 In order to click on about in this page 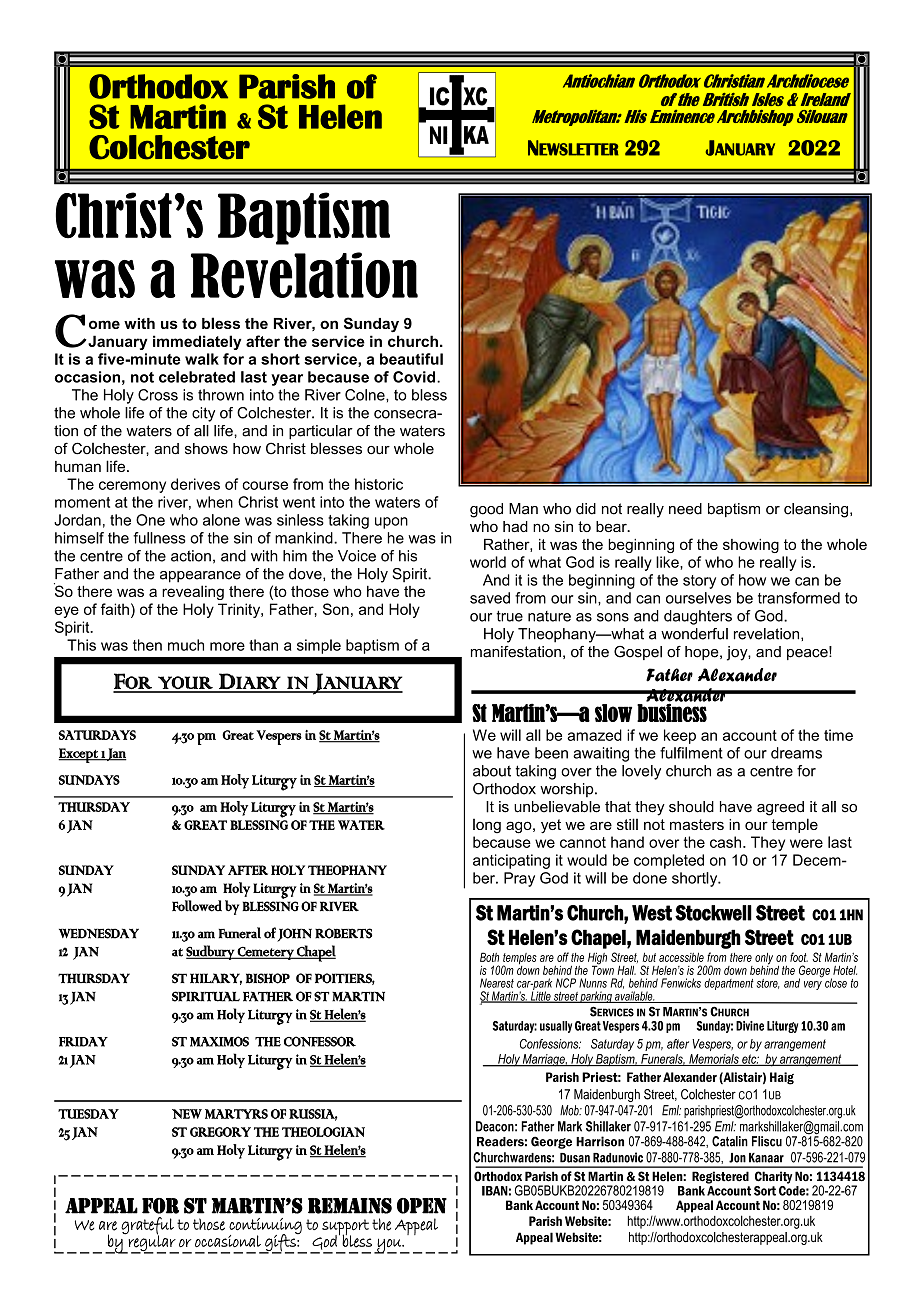, I will do `click(492, 771)`.
